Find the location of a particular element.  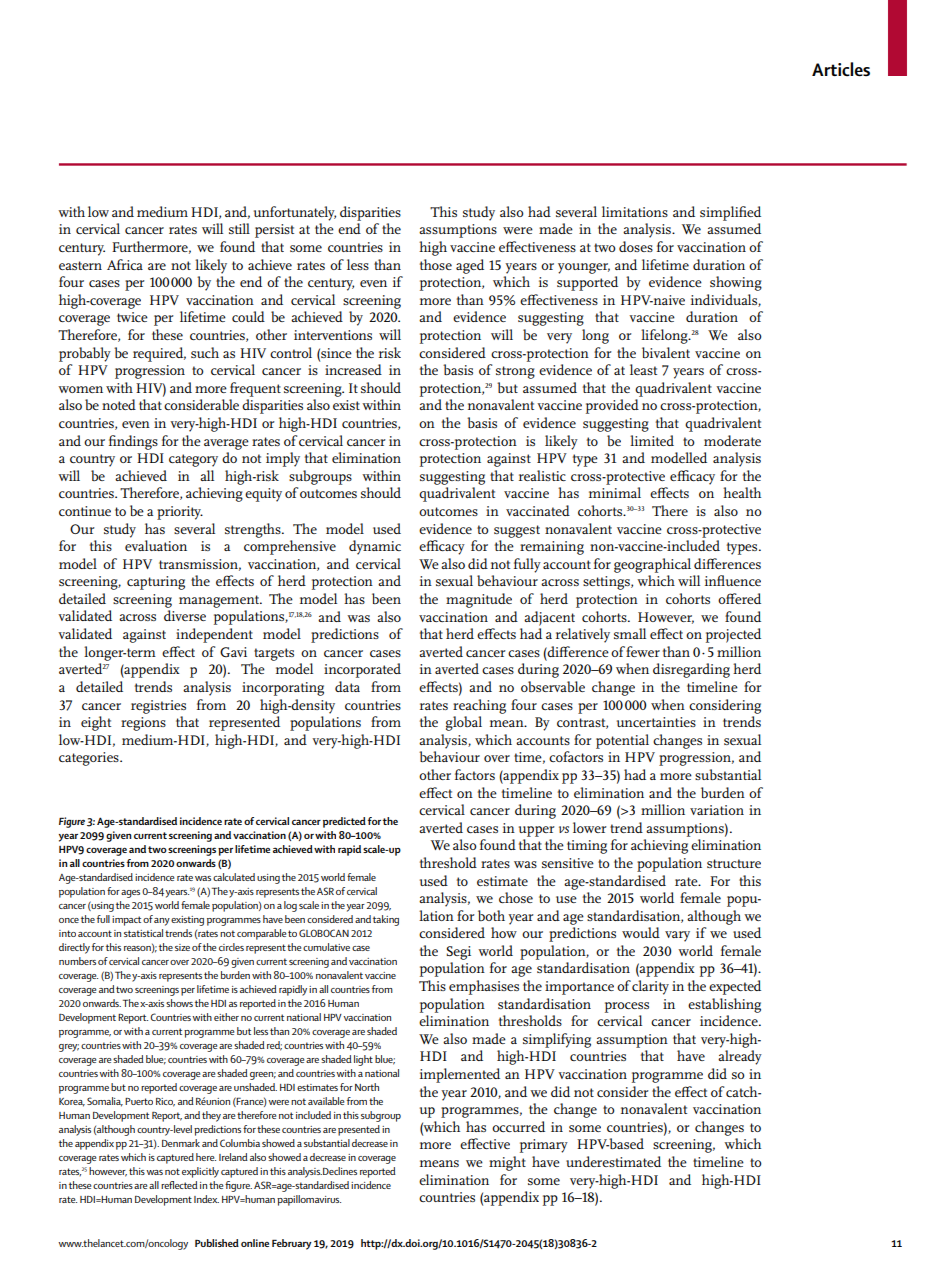

reflected is located at coordinates (179, 1185).
